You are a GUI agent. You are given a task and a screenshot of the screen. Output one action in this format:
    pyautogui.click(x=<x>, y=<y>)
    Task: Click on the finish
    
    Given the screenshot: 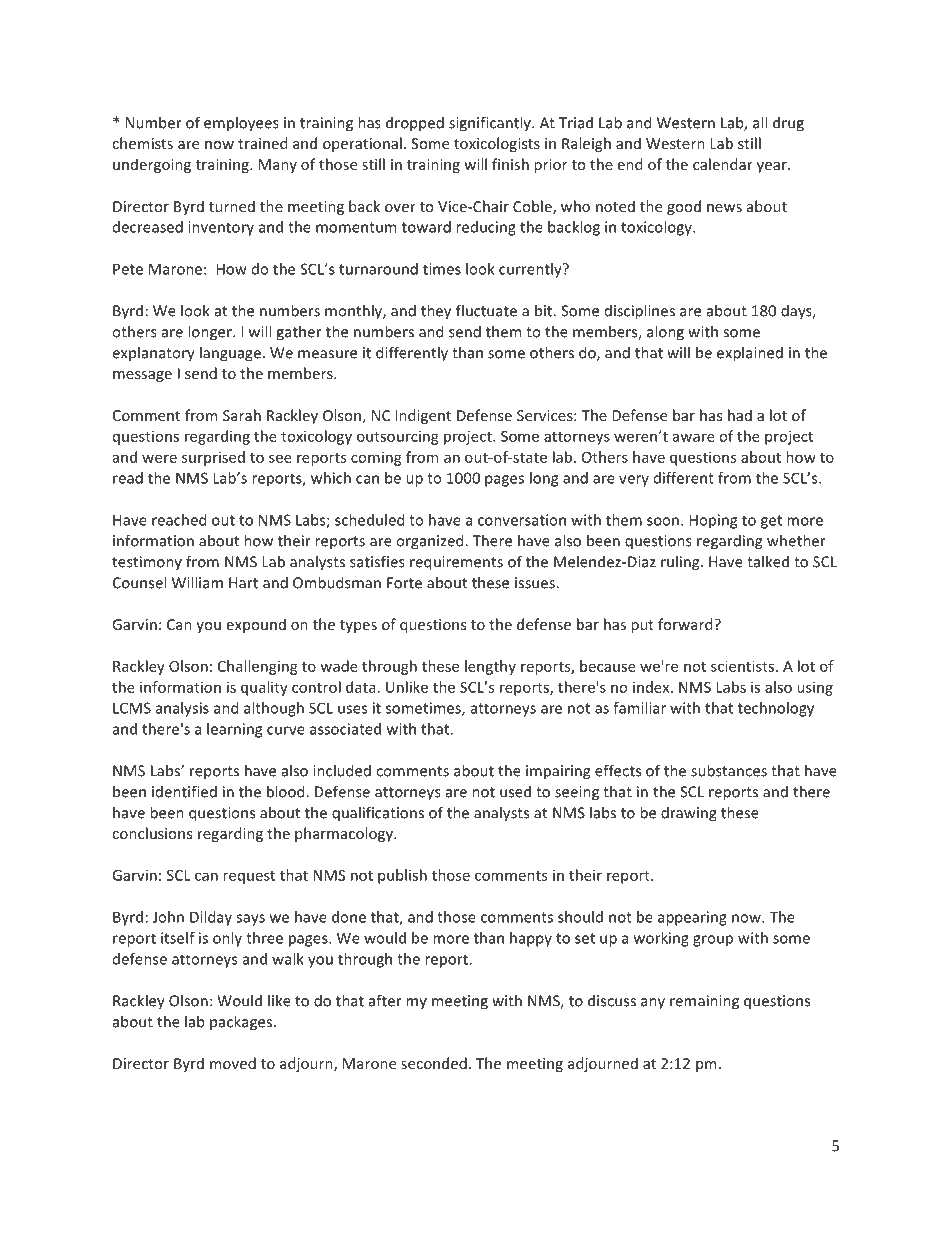 What is the action you would take?
    pyautogui.click(x=510, y=164)
